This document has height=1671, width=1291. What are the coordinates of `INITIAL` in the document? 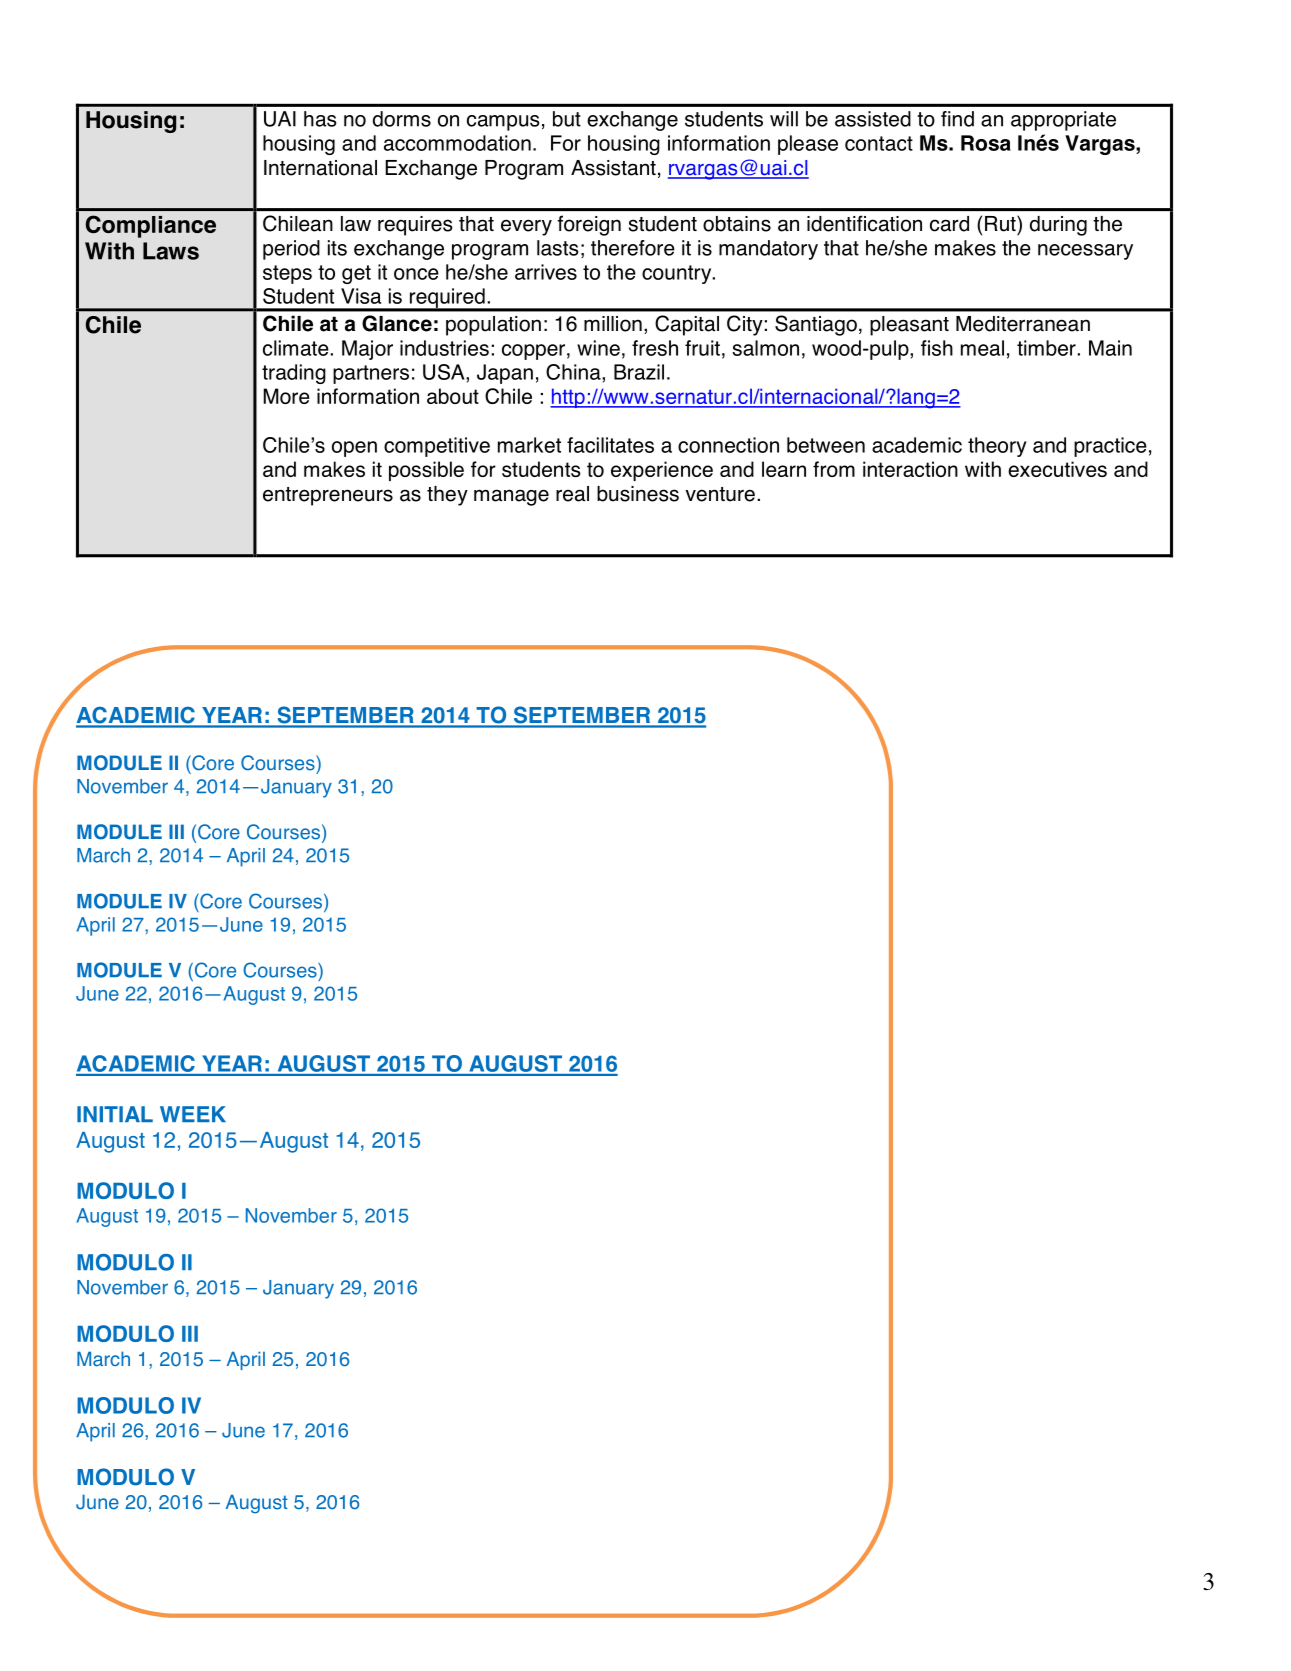 It's located at (115, 1114).
